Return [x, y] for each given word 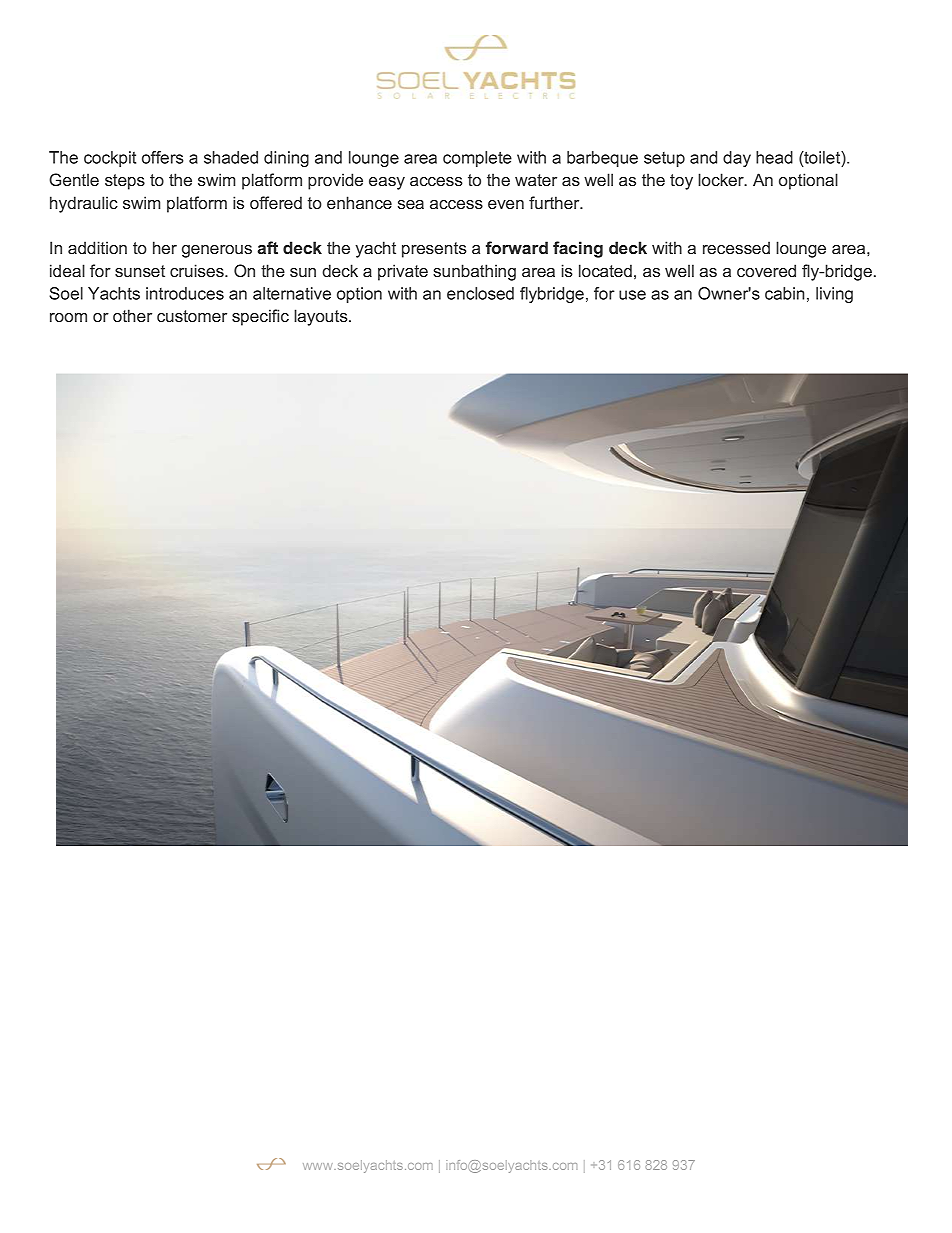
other [132, 315]
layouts [322, 317]
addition [97, 247]
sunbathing [474, 272]
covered [766, 270]
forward [517, 247]
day [737, 159]
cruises [198, 270]
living [834, 295]
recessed [736, 247]
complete [477, 159]
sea [411, 204]
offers [163, 157]
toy [681, 182]
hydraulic [84, 204]
